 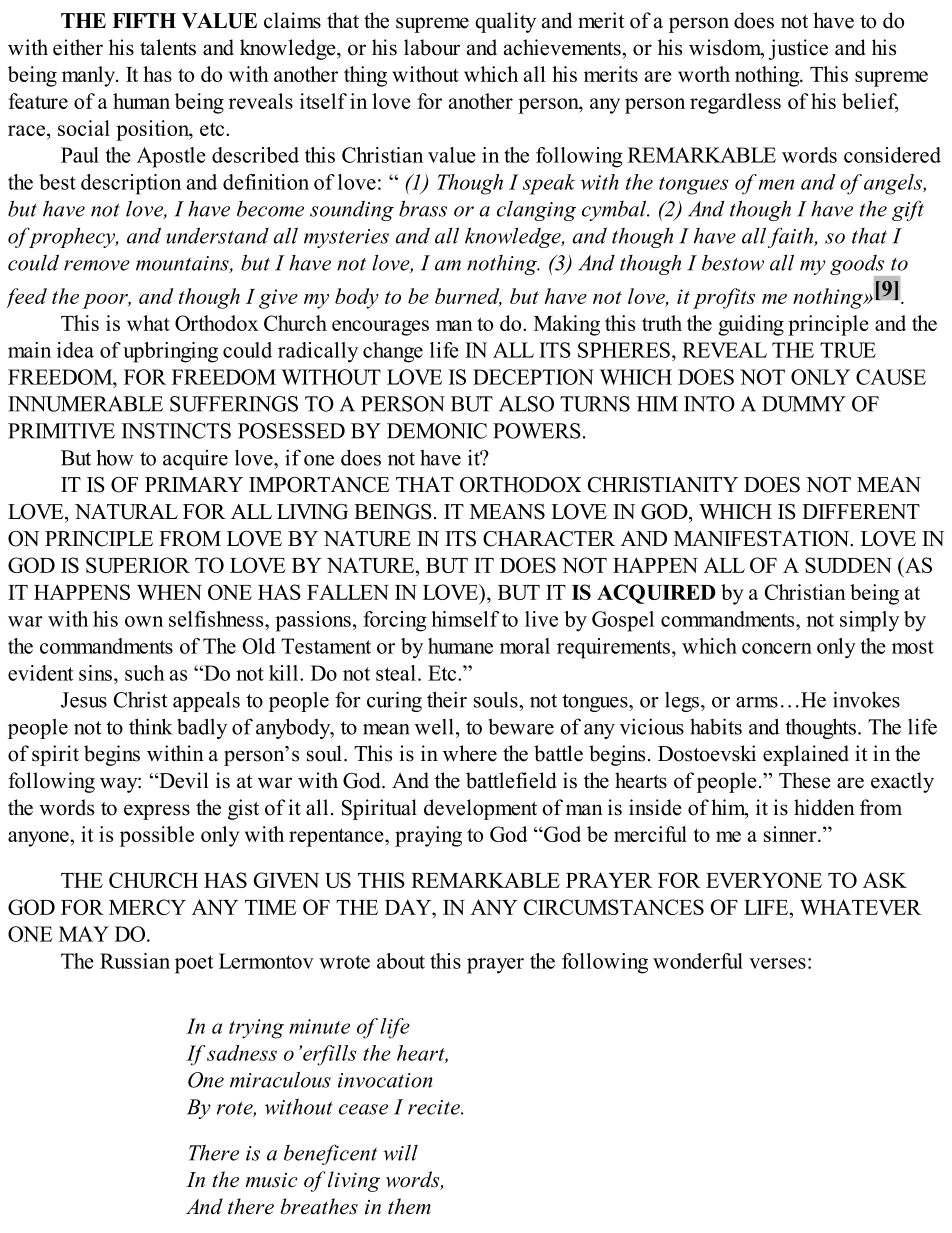 I want to click on hidden, so click(x=824, y=807).
